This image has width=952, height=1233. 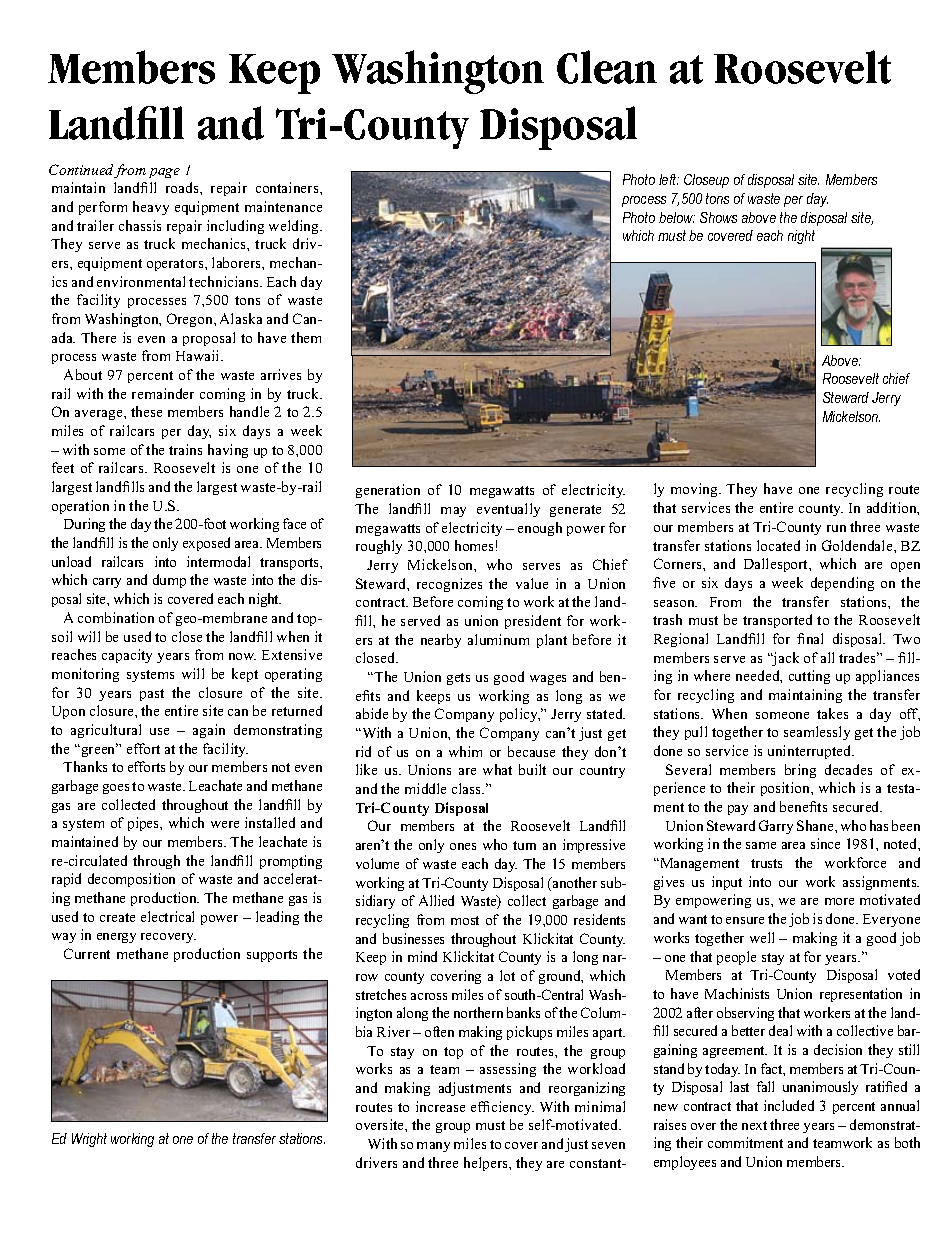 I want to click on trains, so click(x=185, y=449).
